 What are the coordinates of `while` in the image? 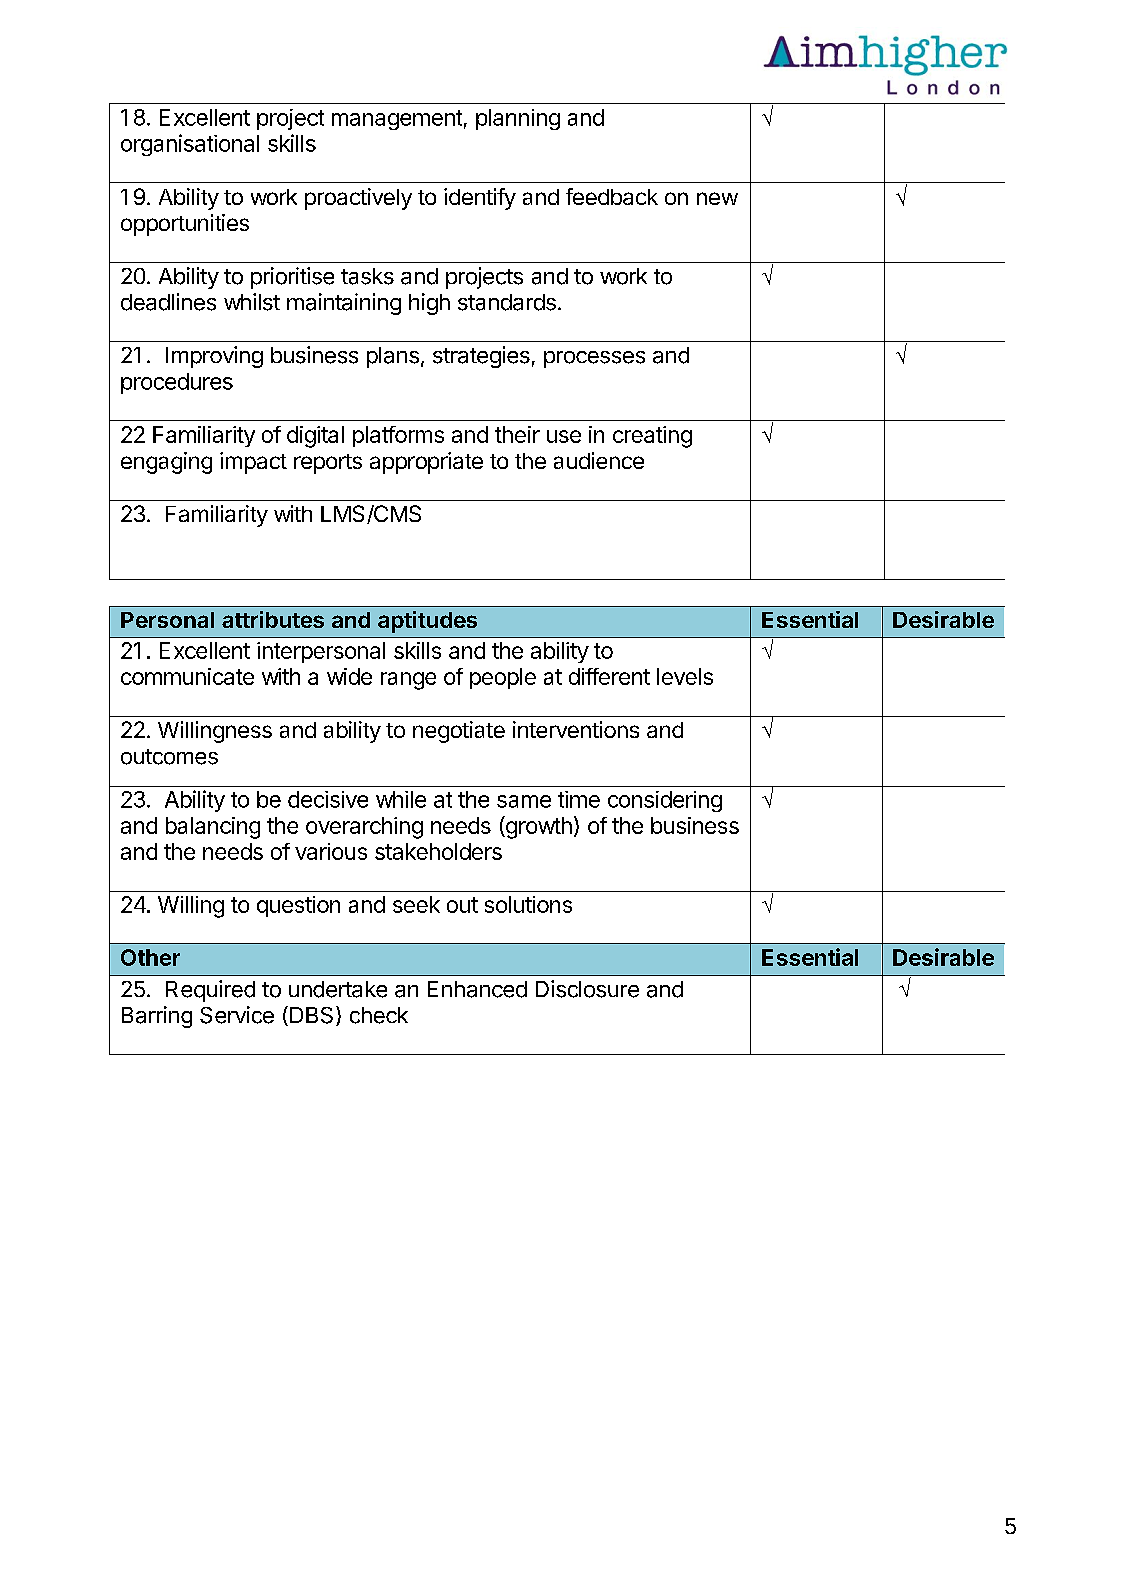 It's located at (401, 799).
